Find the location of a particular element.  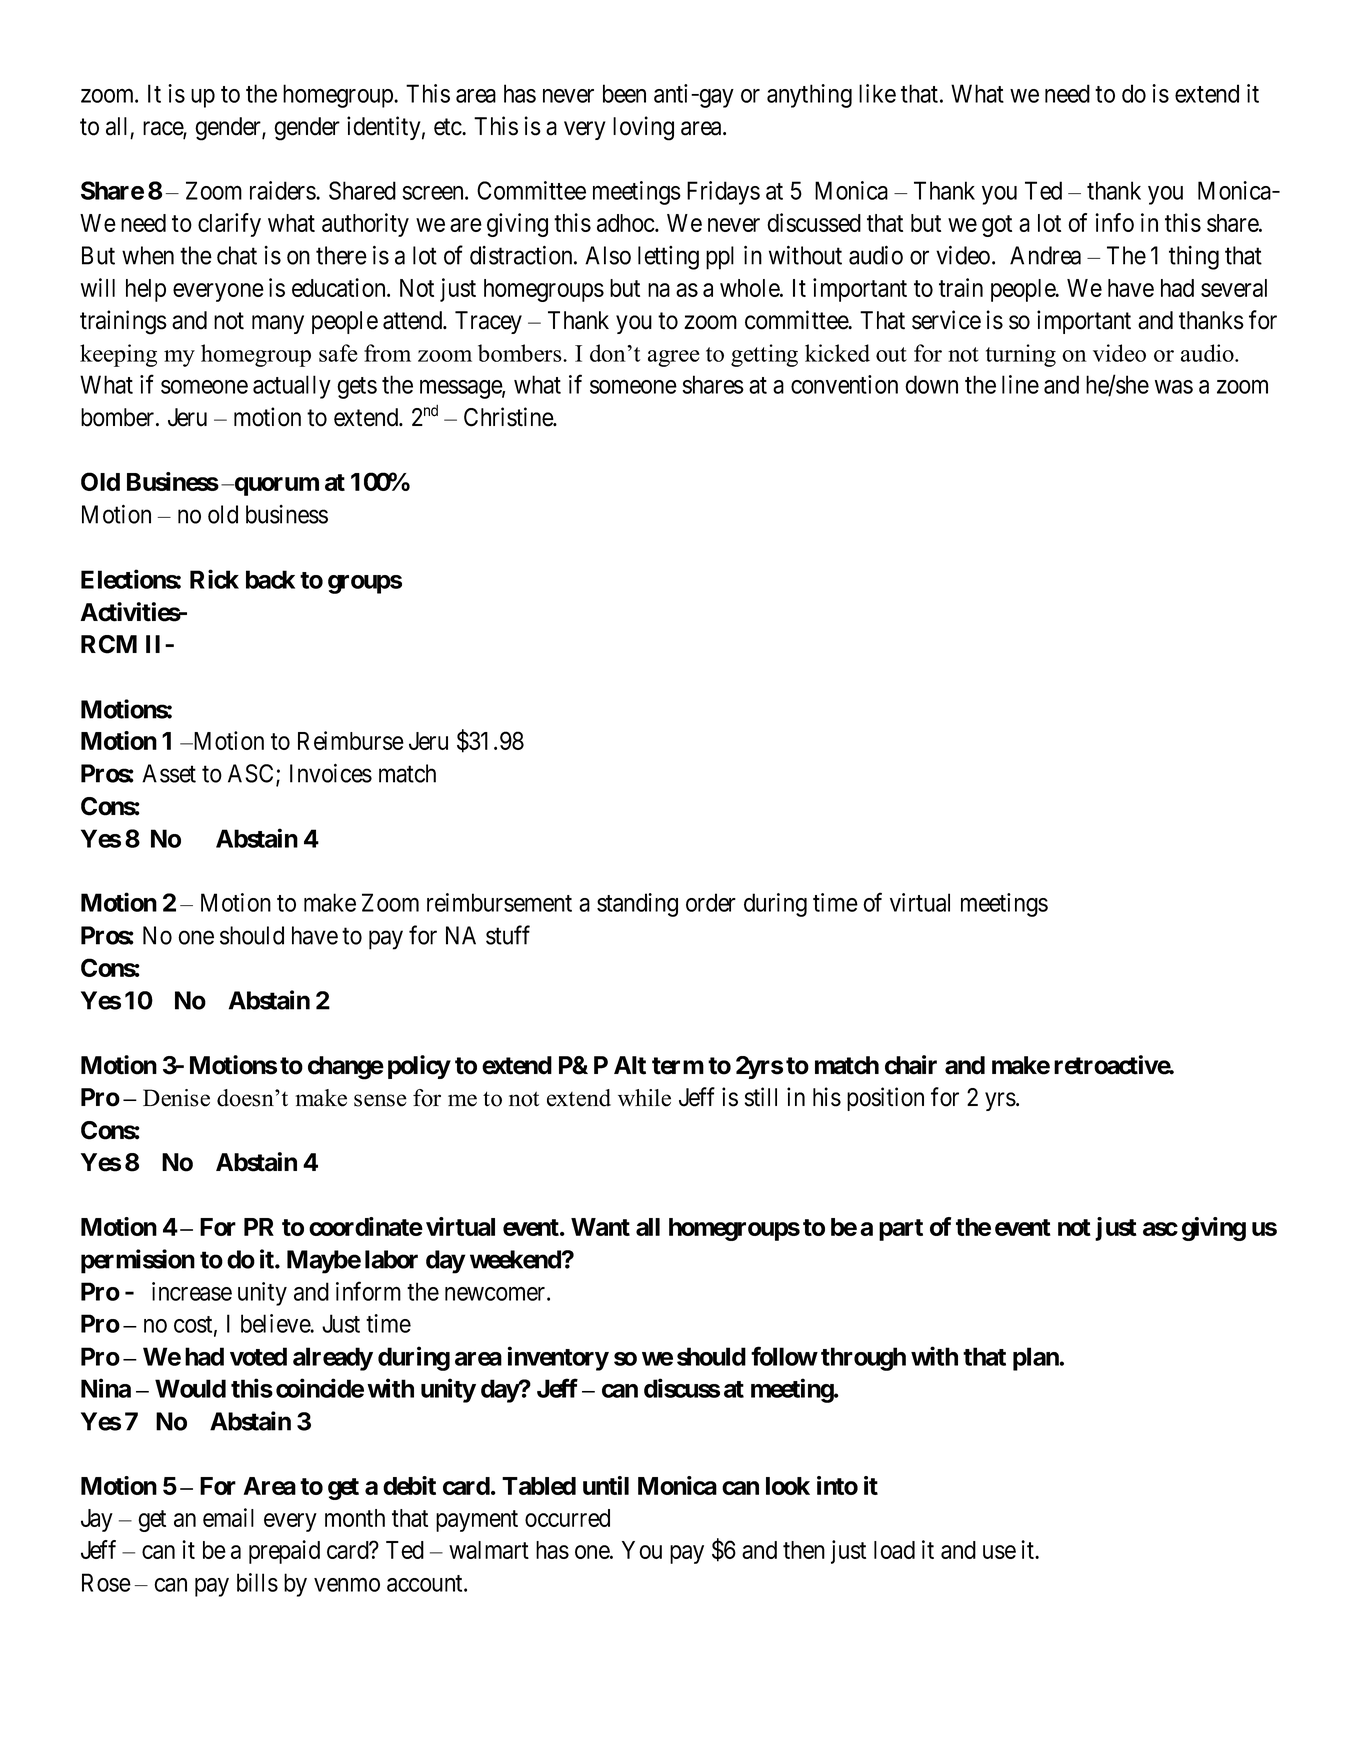

Rick is located at coordinates (214, 579).
